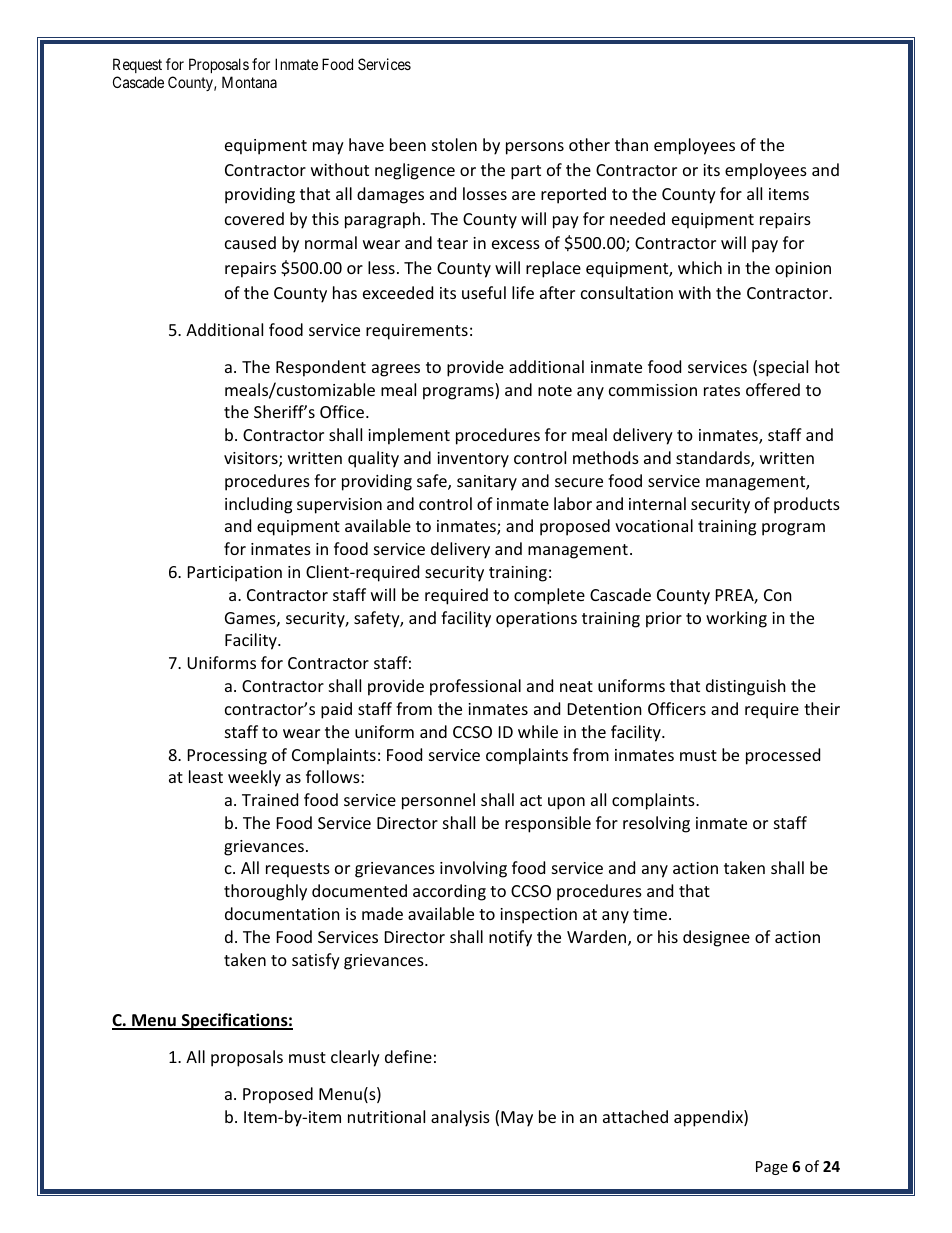  I want to click on than, so click(631, 144).
